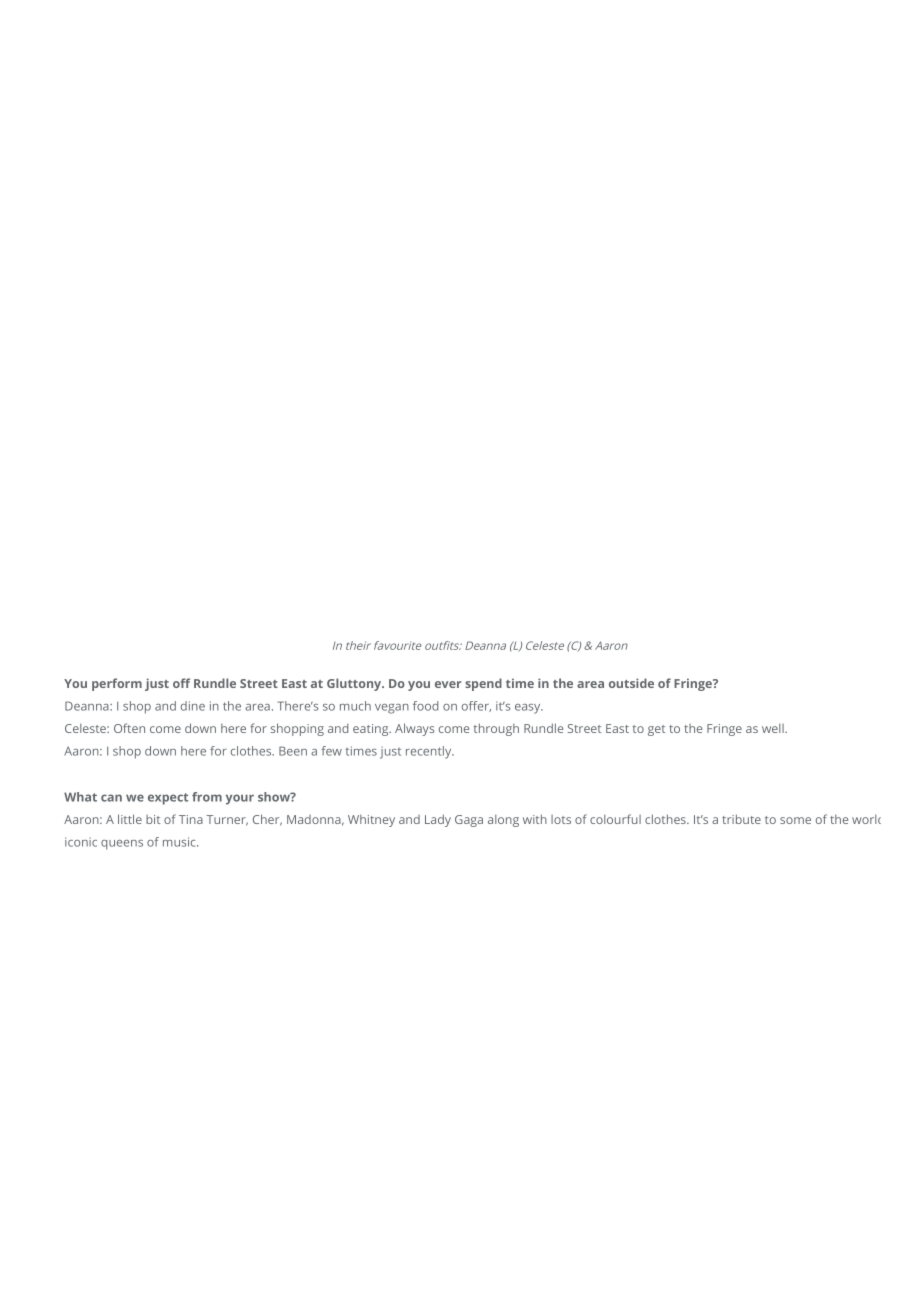 The height and width of the screenshot is (1308, 924). Describe the element at coordinates (429, 752) in the screenshot. I see `recently` at that location.
